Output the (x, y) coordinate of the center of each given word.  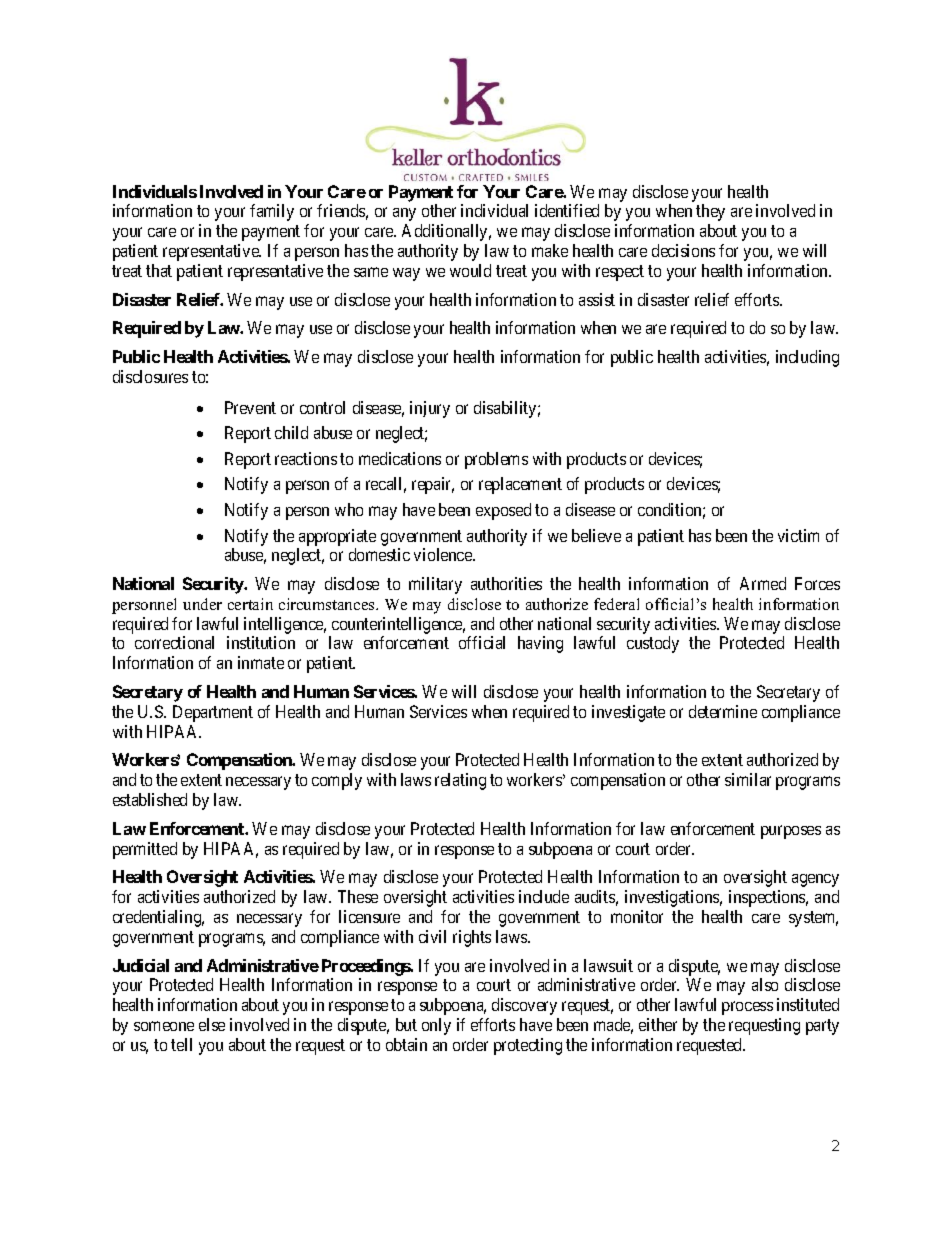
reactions (306, 458)
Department (213, 713)
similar (748, 779)
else (212, 1024)
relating (460, 781)
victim (798, 535)
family (272, 212)
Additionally (446, 232)
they (710, 212)
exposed (503, 511)
